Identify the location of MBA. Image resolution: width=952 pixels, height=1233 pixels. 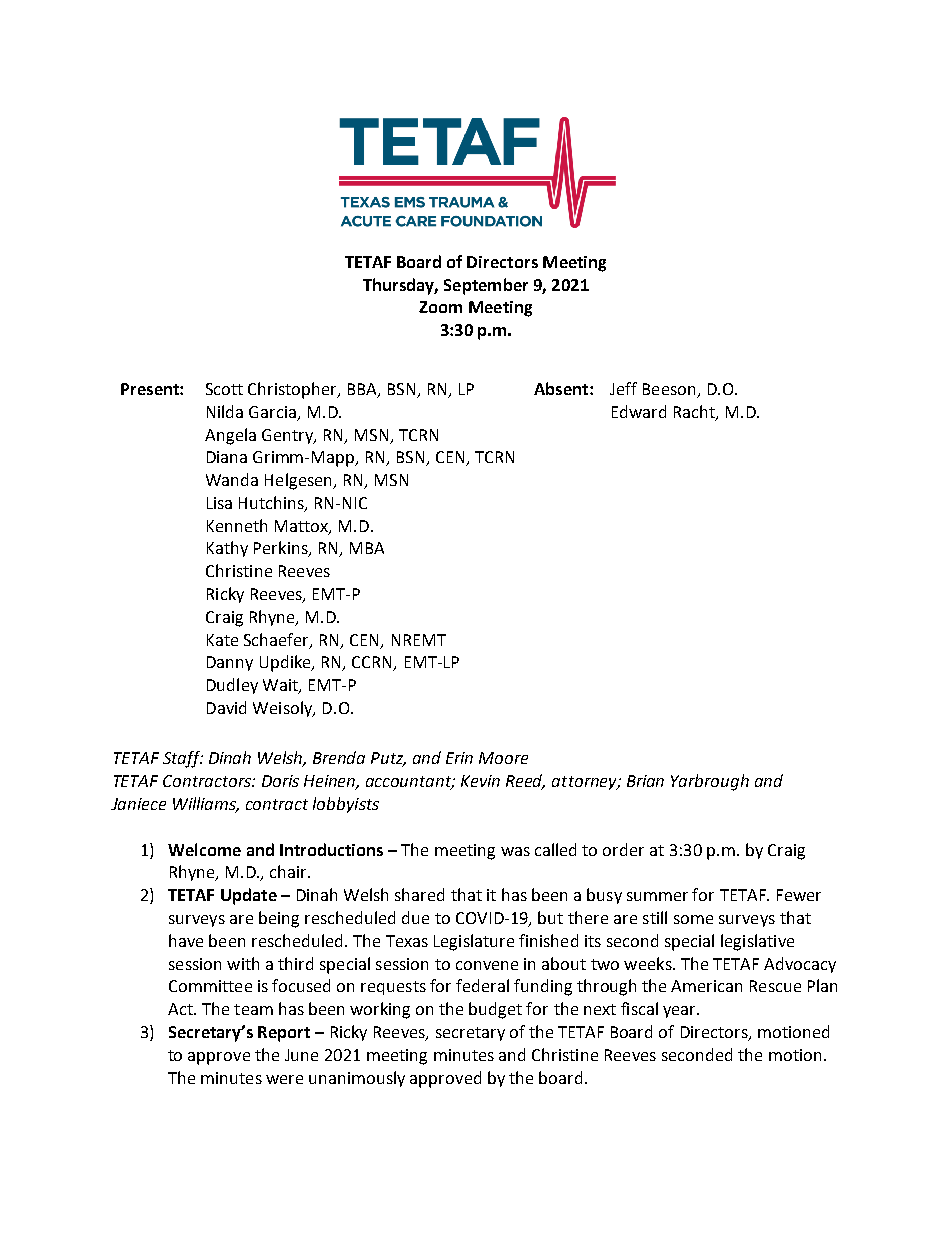
(367, 548).
